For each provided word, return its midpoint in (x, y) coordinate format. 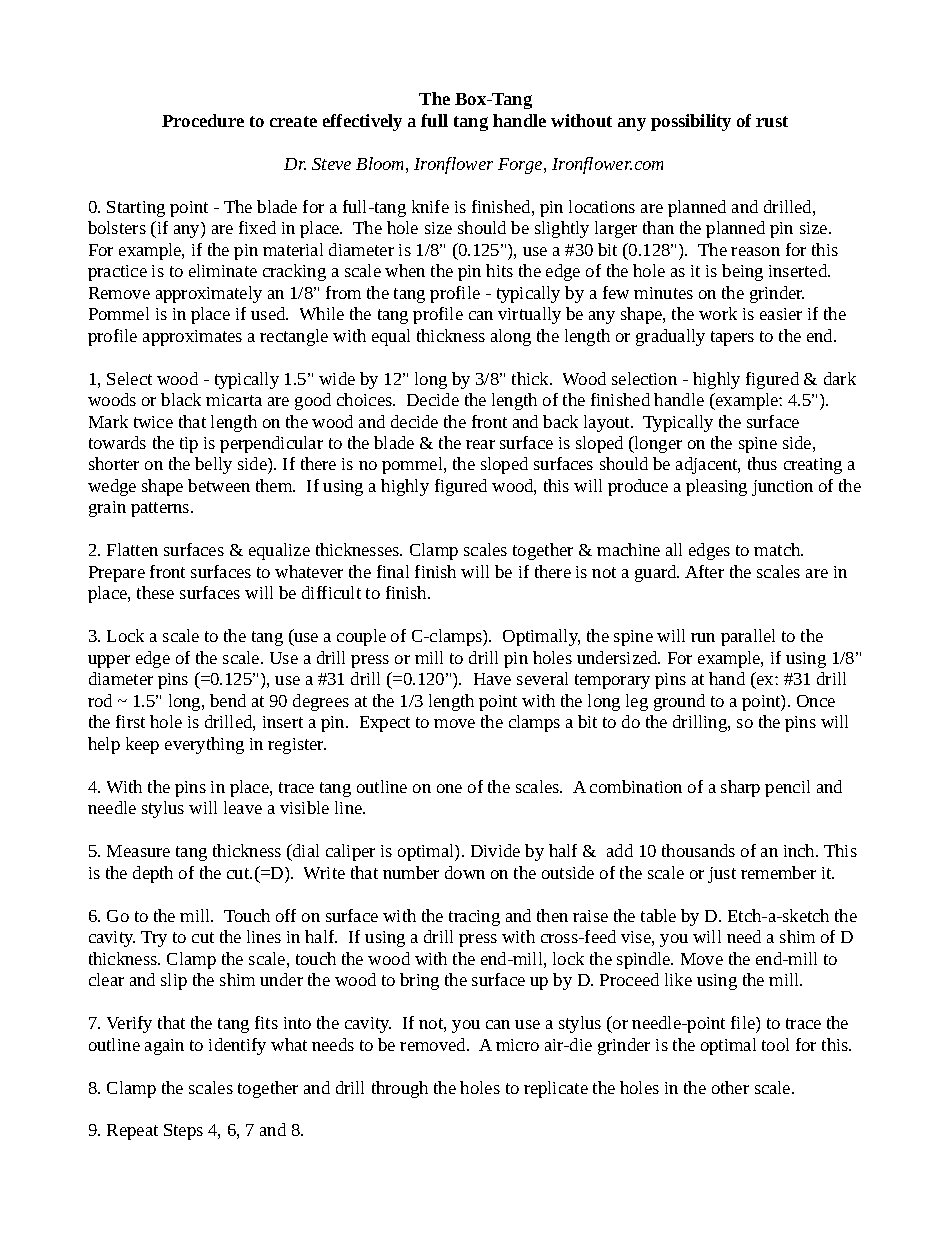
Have (492, 679)
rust (772, 121)
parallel (748, 637)
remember (778, 872)
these (155, 592)
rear (480, 444)
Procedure (203, 120)
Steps (183, 1132)
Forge (521, 166)
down (465, 872)
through (400, 1089)
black (181, 399)
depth (153, 874)
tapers (732, 338)
